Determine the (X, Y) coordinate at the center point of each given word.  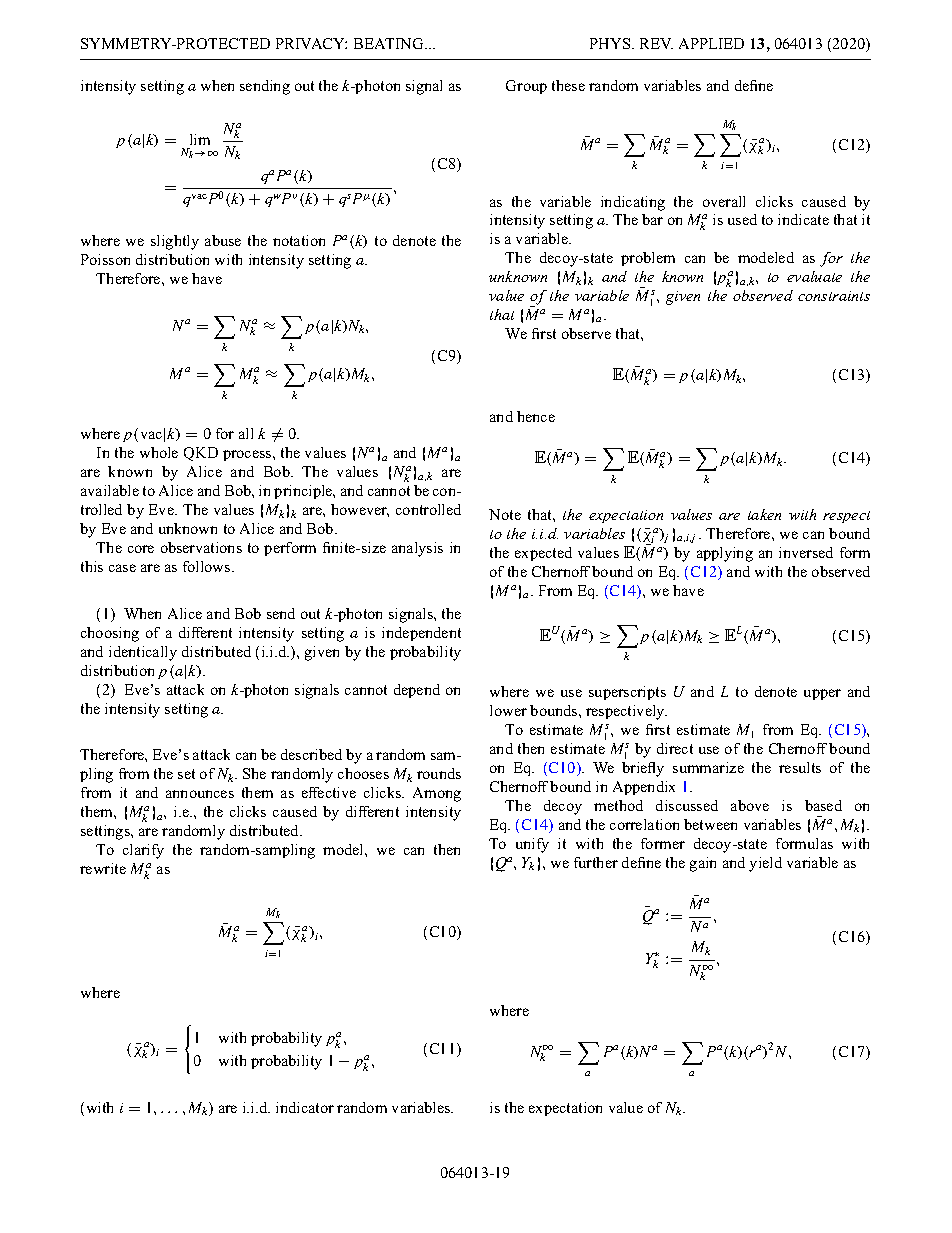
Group (526, 87)
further (596, 862)
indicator (305, 1107)
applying (725, 554)
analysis (417, 549)
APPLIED (711, 43)
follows (208, 566)
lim (200, 139)
